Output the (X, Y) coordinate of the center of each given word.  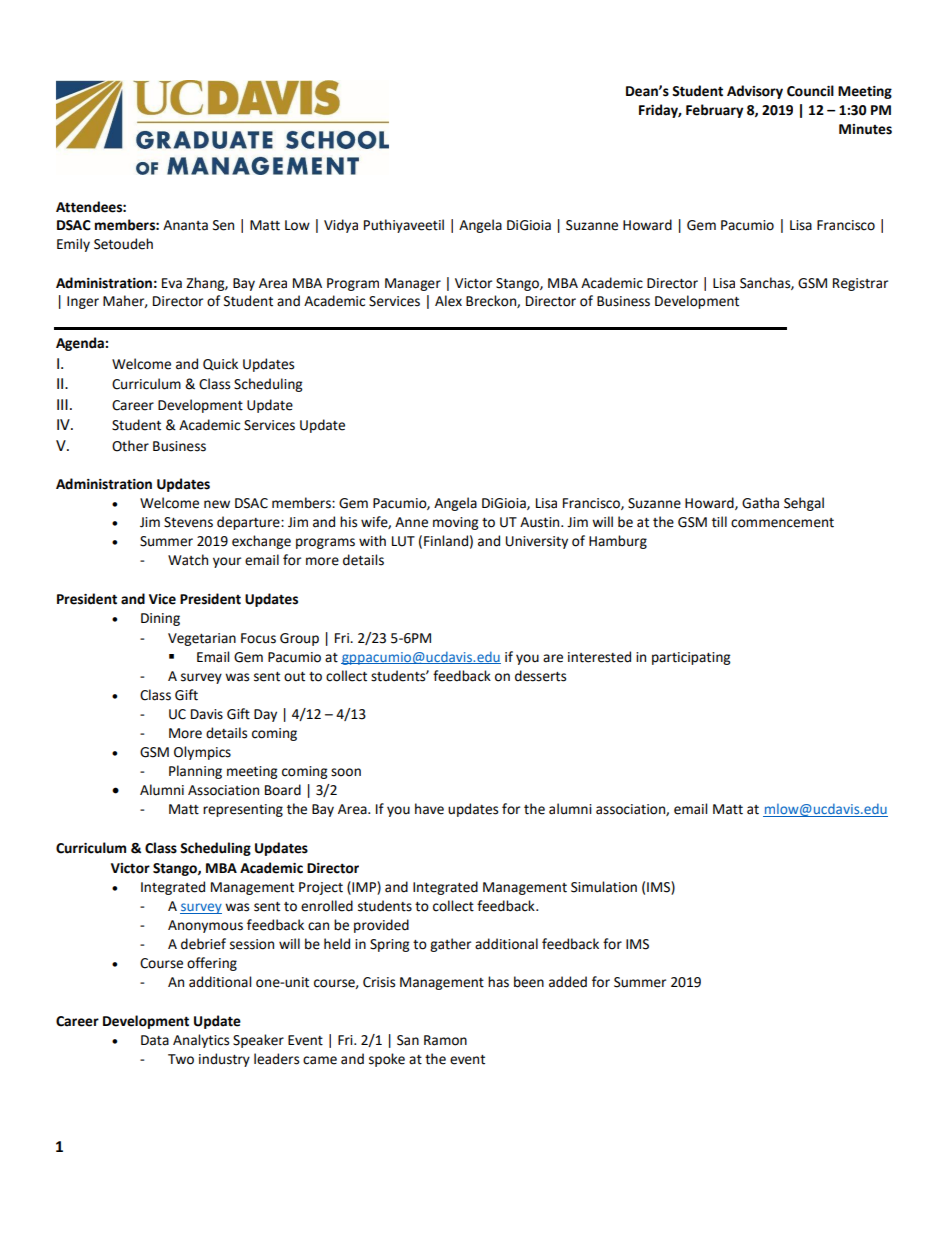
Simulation (604, 887)
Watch (188, 560)
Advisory (755, 92)
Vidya (341, 226)
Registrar (860, 284)
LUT (403, 541)
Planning (195, 772)
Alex (448, 301)
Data (155, 1040)
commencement (782, 523)
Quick (220, 364)
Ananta (185, 225)
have (429, 809)
